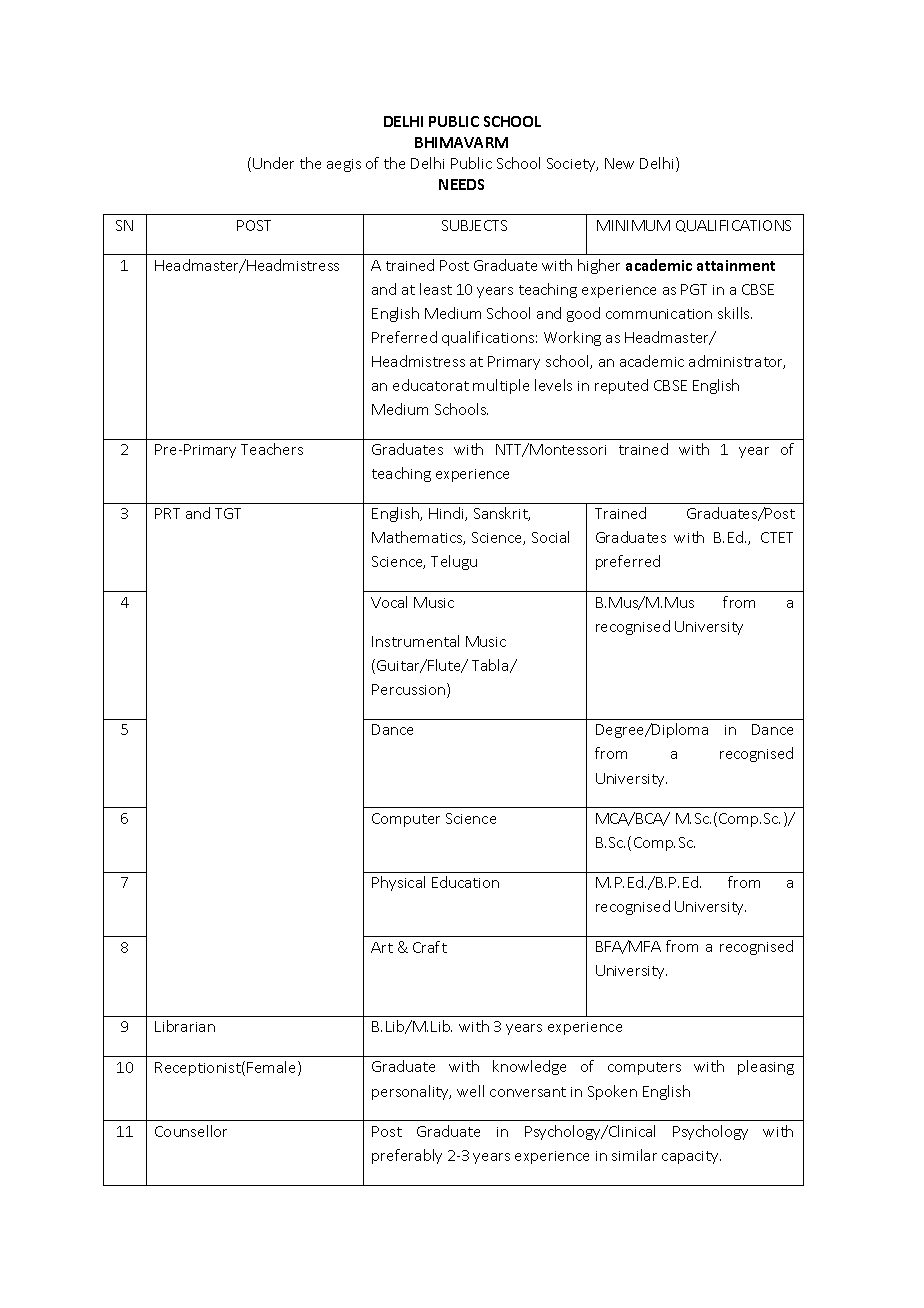  Describe the element at coordinates (691, 1157) in the page. I see `capacity` at that location.
